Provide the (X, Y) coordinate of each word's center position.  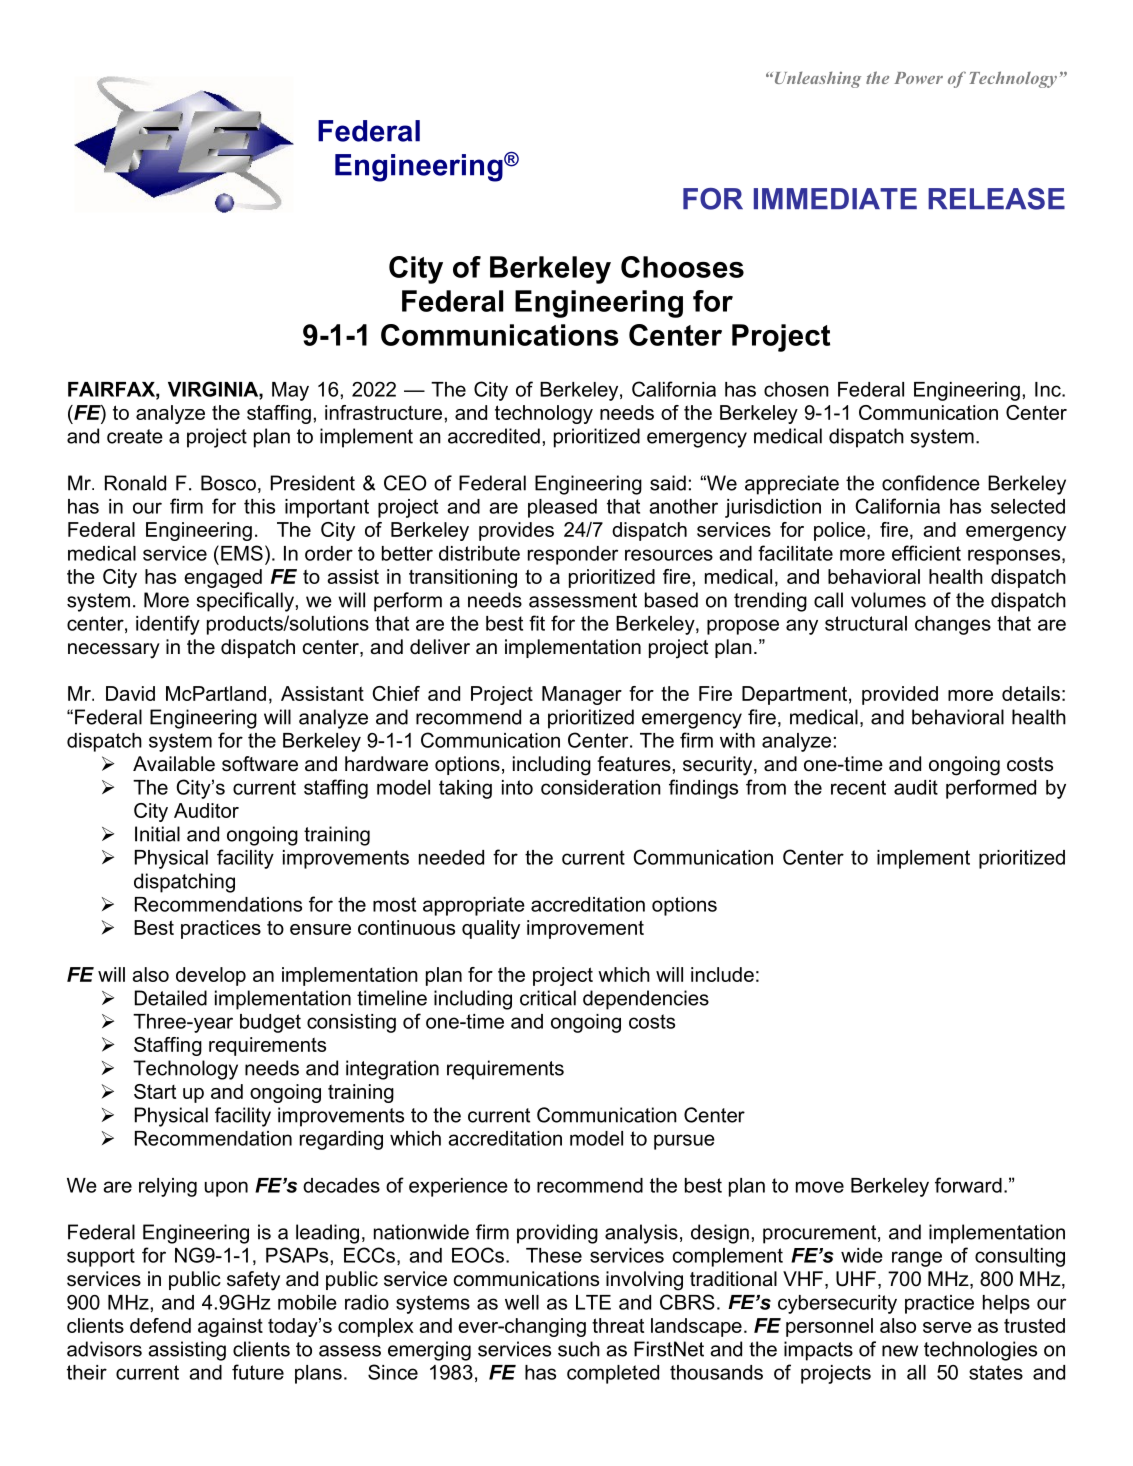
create (135, 436)
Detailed (171, 998)
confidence (931, 483)
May (290, 391)
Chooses (682, 267)
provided (900, 695)
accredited (494, 436)
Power (918, 78)
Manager (582, 695)
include (722, 974)
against (230, 1327)
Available (174, 764)
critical (548, 998)
